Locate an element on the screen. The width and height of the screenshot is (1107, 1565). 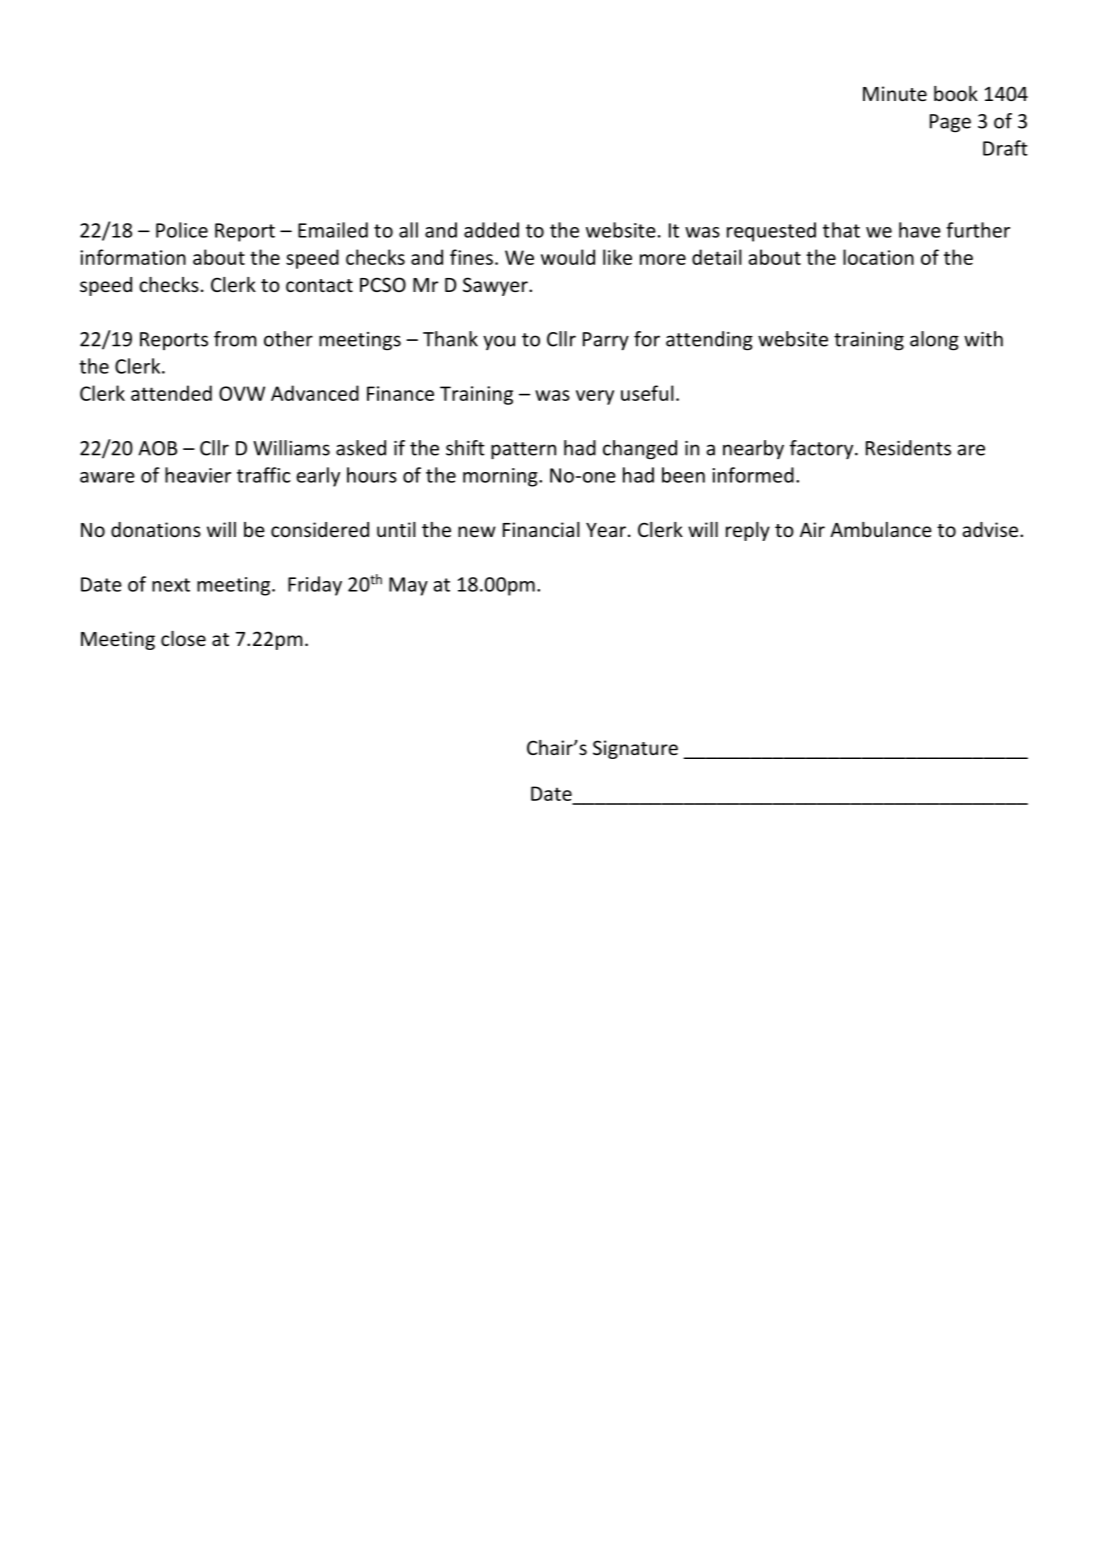
have is located at coordinates (920, 230).
